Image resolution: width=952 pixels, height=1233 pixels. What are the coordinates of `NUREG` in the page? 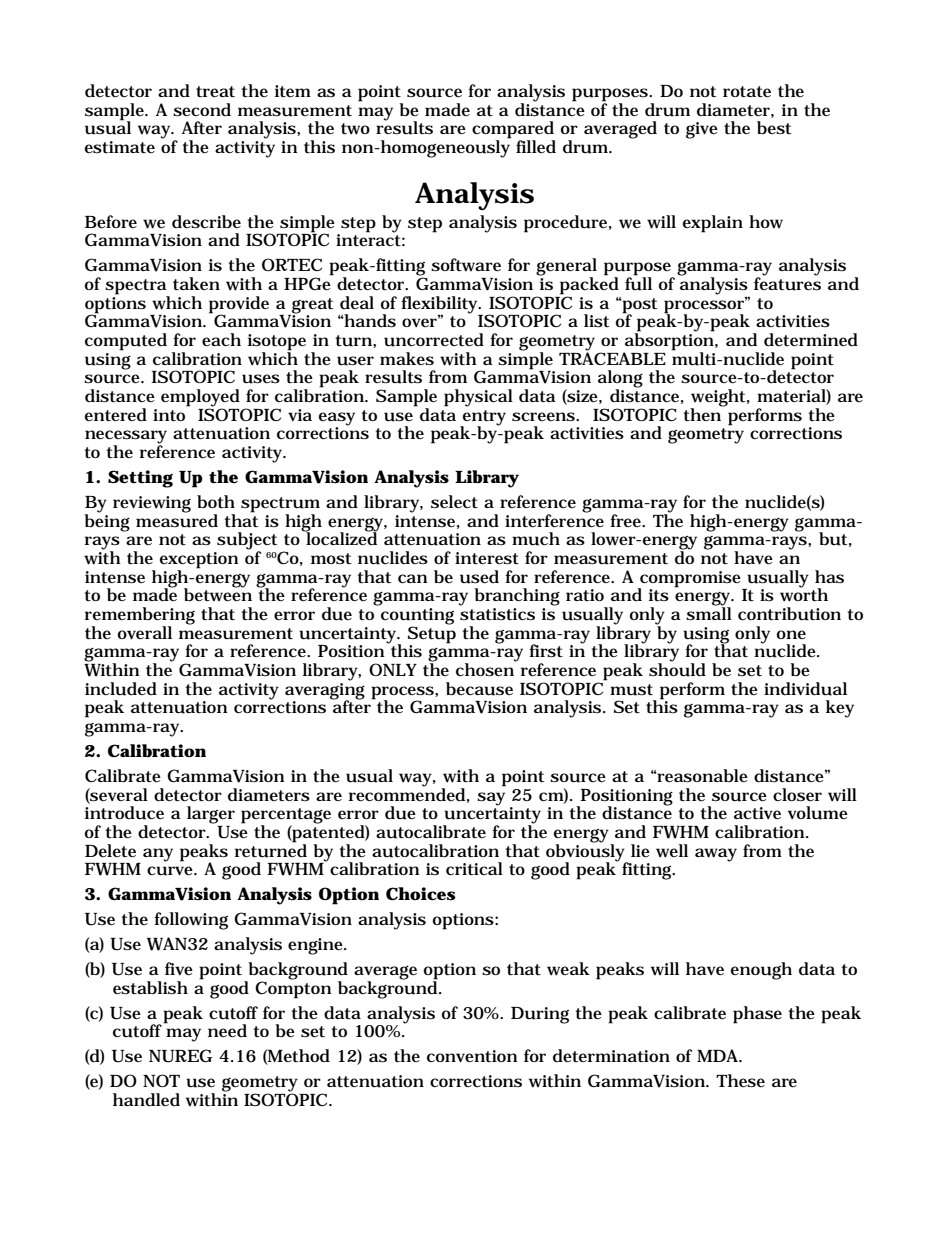 It's located at (180, 1056).
